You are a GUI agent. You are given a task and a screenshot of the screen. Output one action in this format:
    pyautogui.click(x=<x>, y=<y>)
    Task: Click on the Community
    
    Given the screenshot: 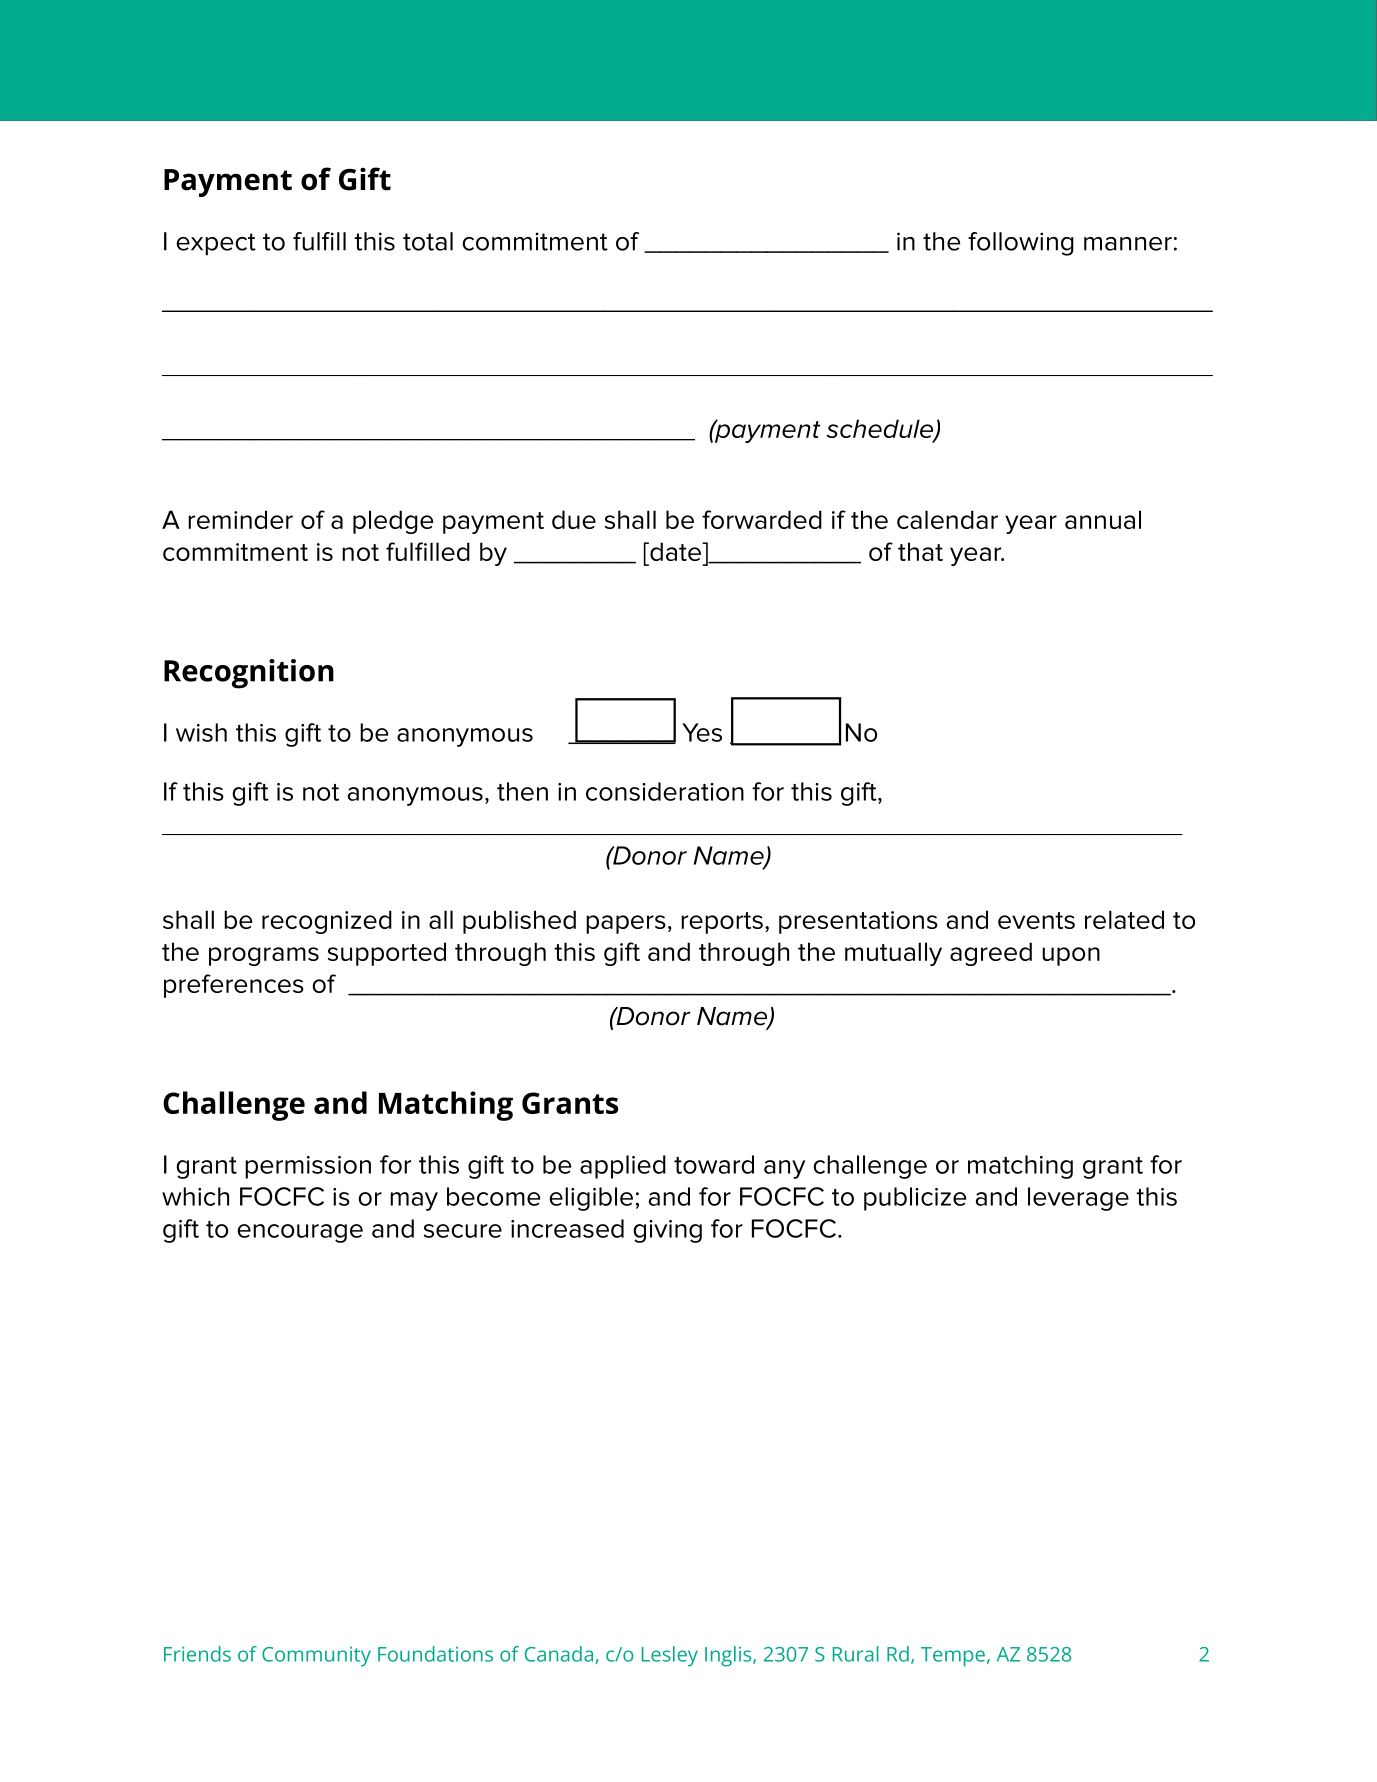 What is the action you would take?
    pyautogui.click(x=316, y=1657)
